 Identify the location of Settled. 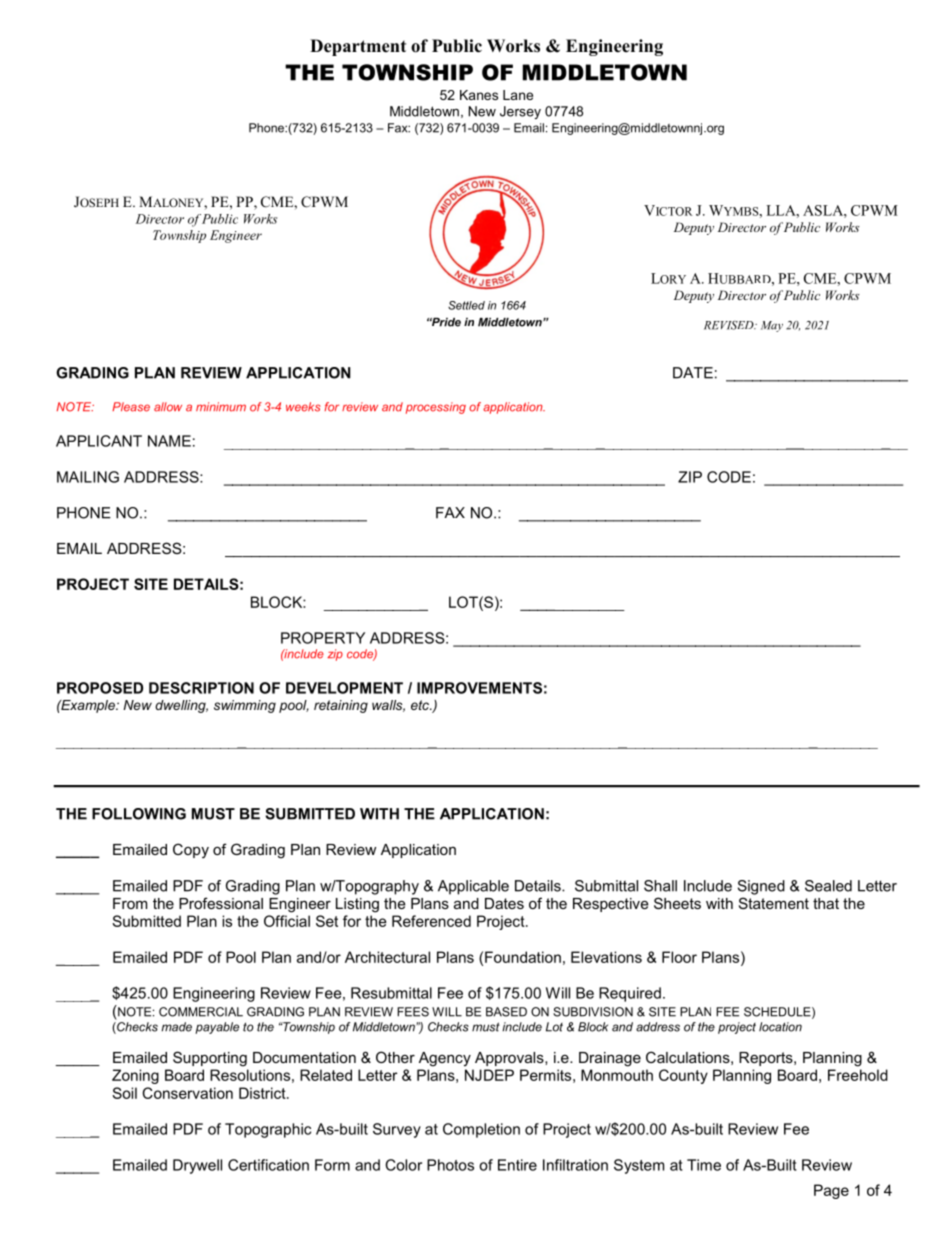
(466, 305).
